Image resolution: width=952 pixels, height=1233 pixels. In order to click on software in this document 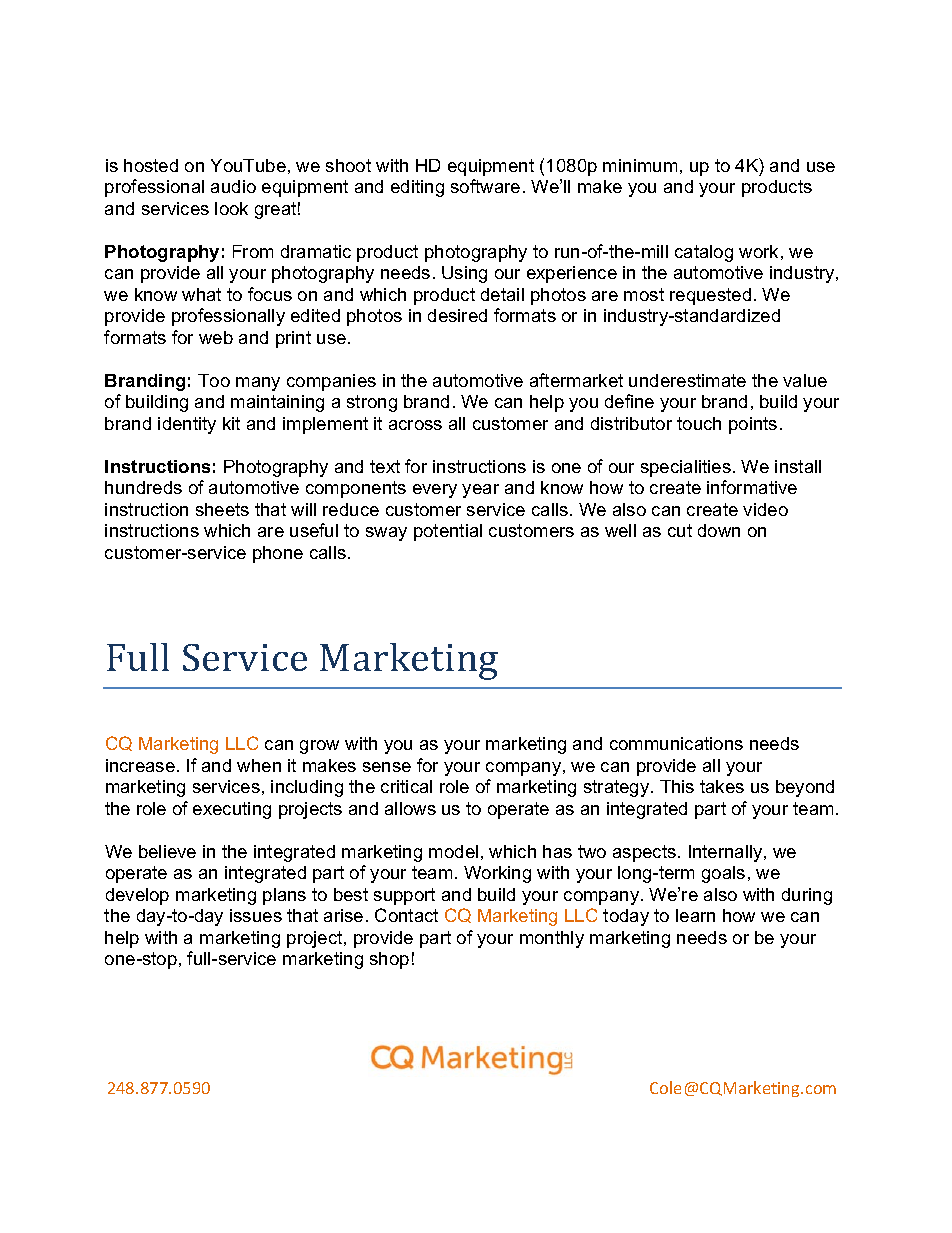, I will do `click(485, 186)`.
